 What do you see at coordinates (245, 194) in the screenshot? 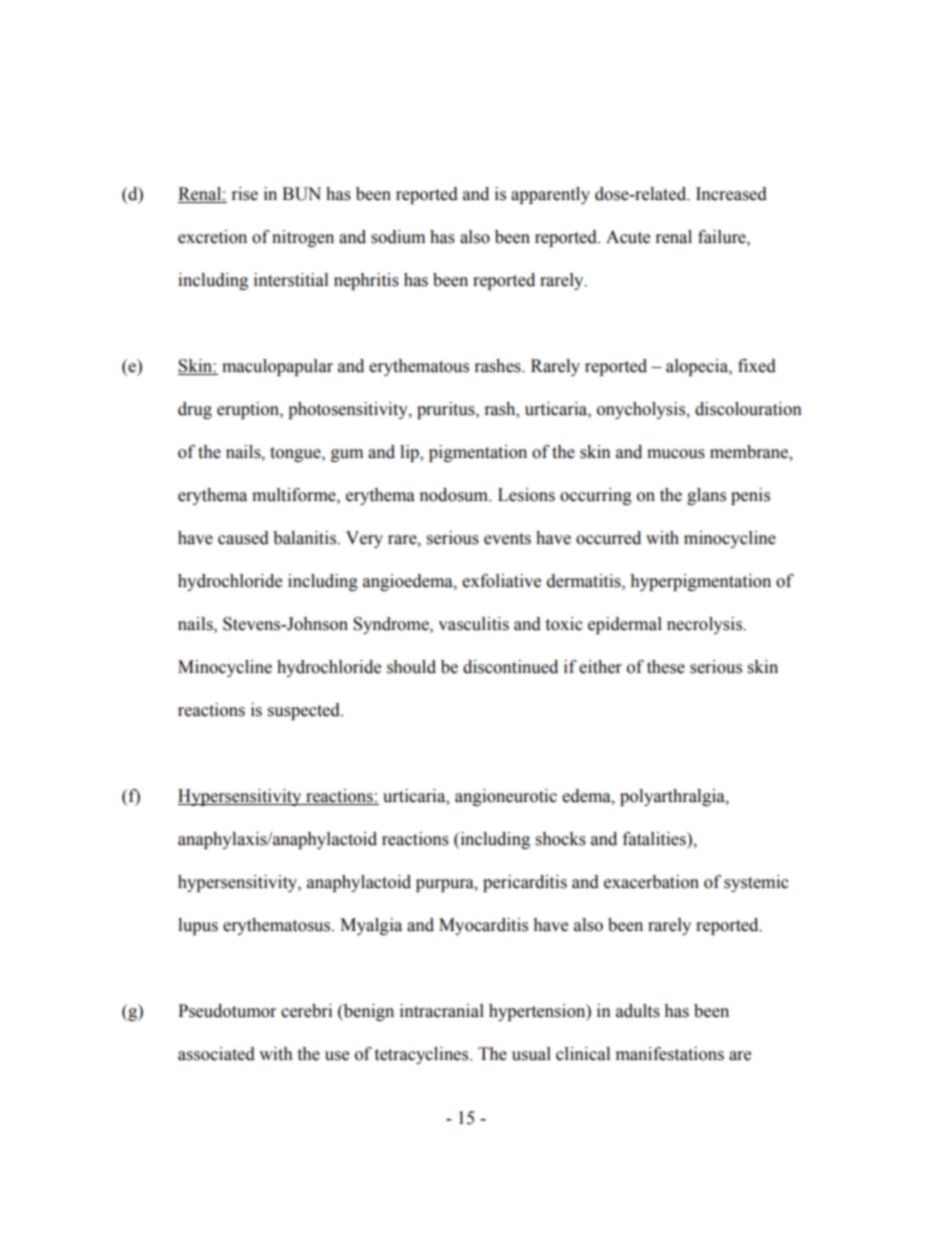
I see `rise` at bounding box center [245, 194].
